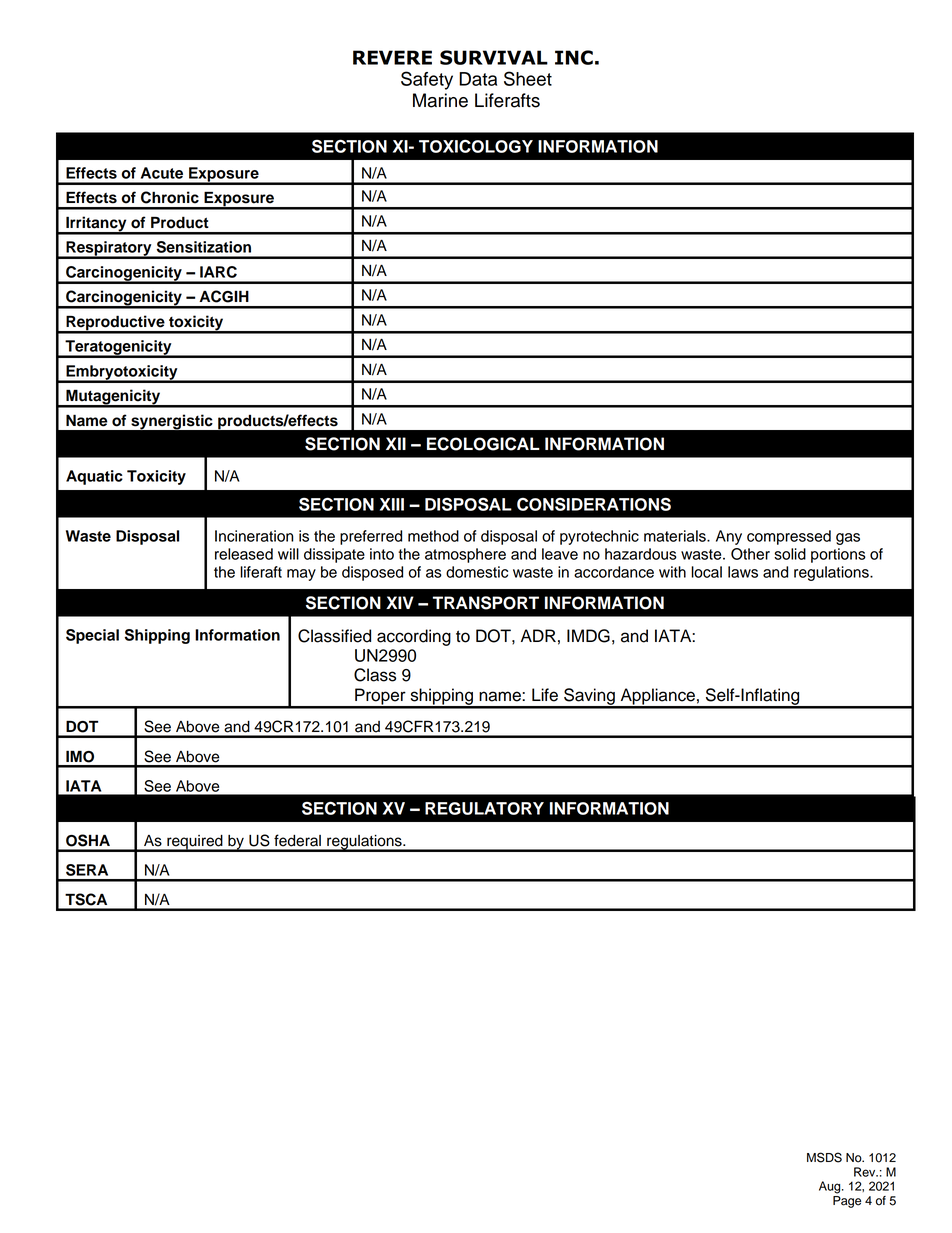 Image resolution: width=952 pixels, height=1233 pixels. I want to click on Special, so click(92, 636).
